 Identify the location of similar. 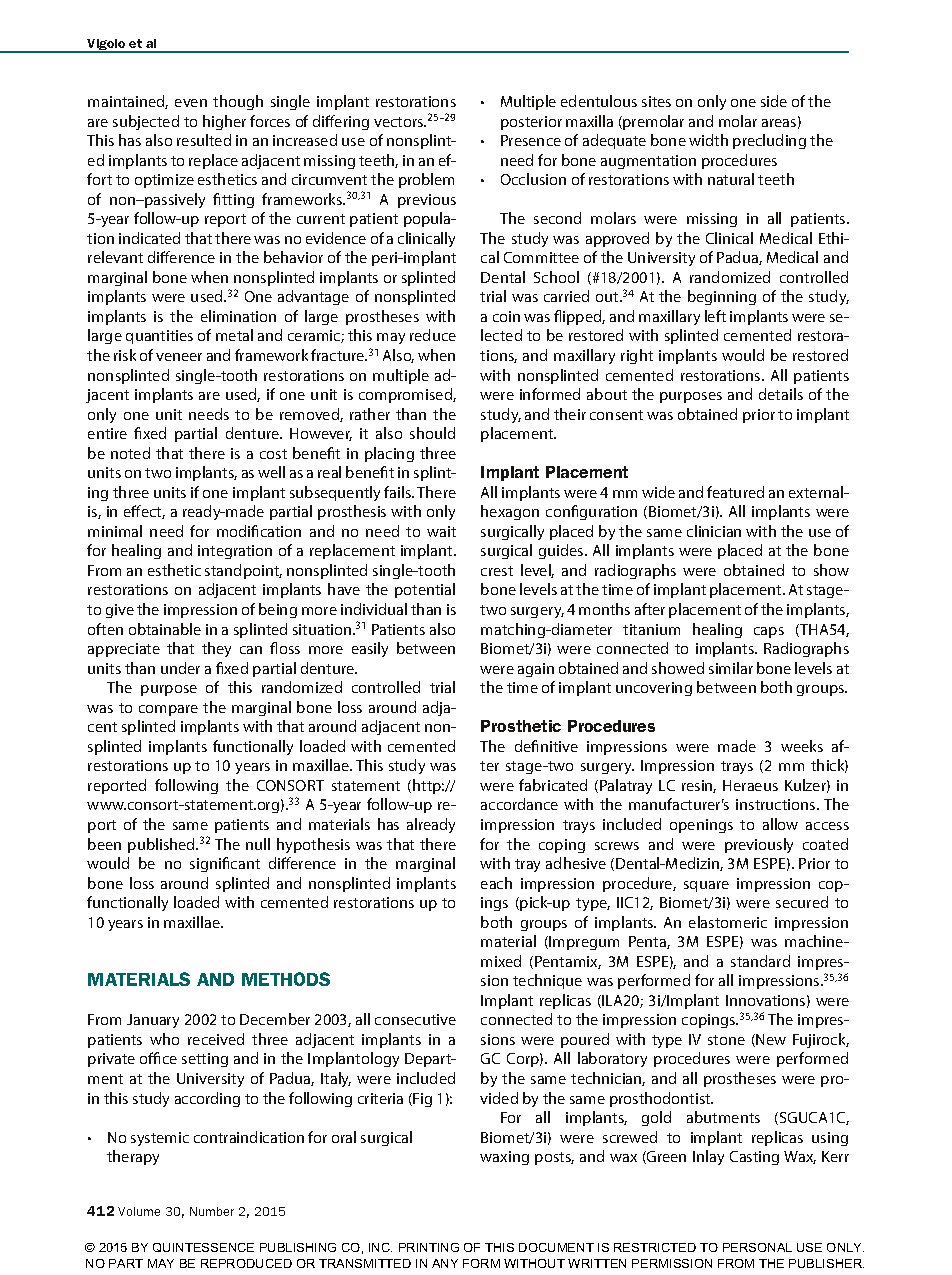
(731, 668).
